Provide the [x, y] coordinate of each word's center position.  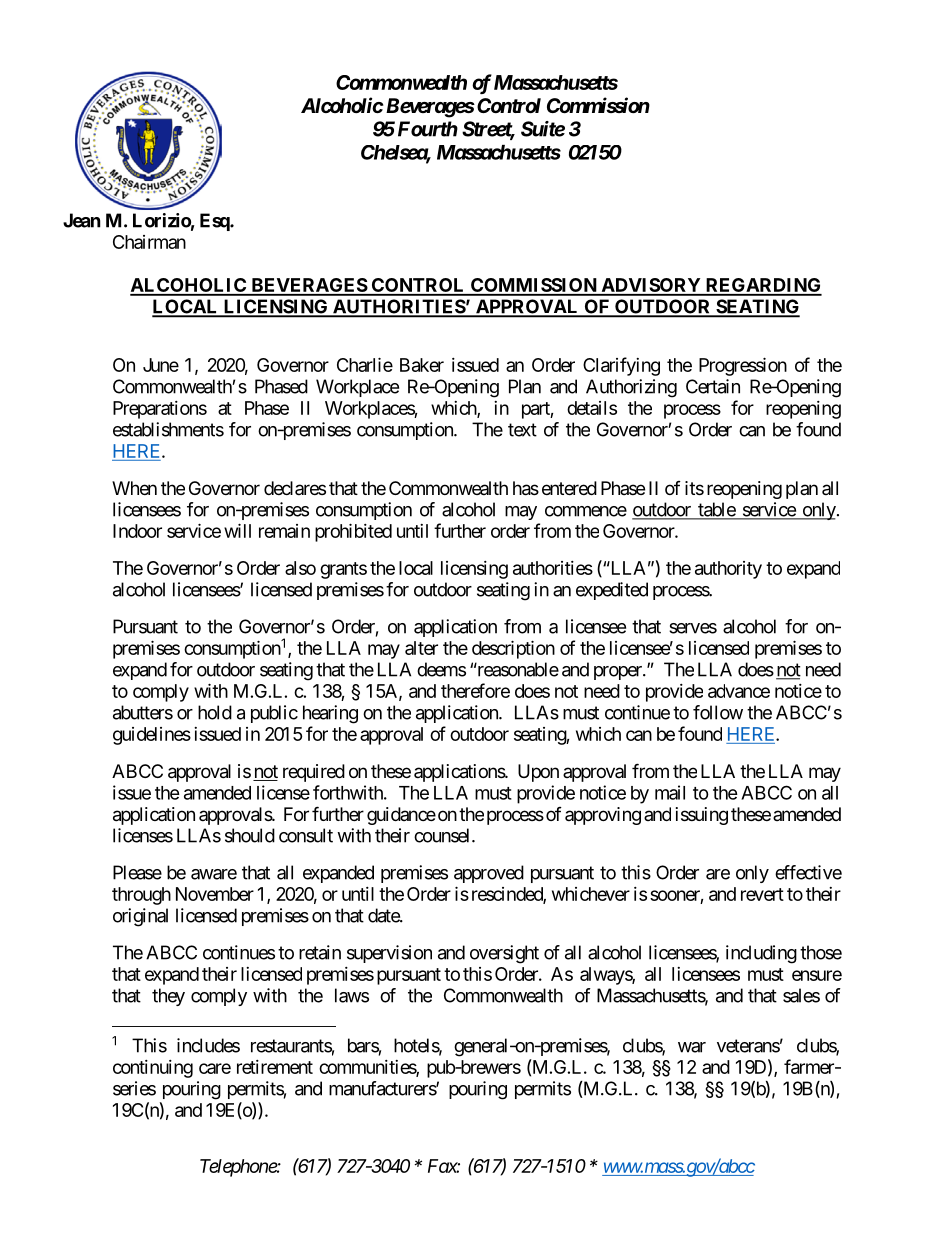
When [134, 488]
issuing [702, 816]
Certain [713, 386]
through [141, 896]
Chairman [149, 242]
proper [619, 673]
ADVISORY [651, 286]
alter [421, 648]
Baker [422, 365]
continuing [153, 1069]
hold [215, 712]
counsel [443, 835]
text [522, 430]
